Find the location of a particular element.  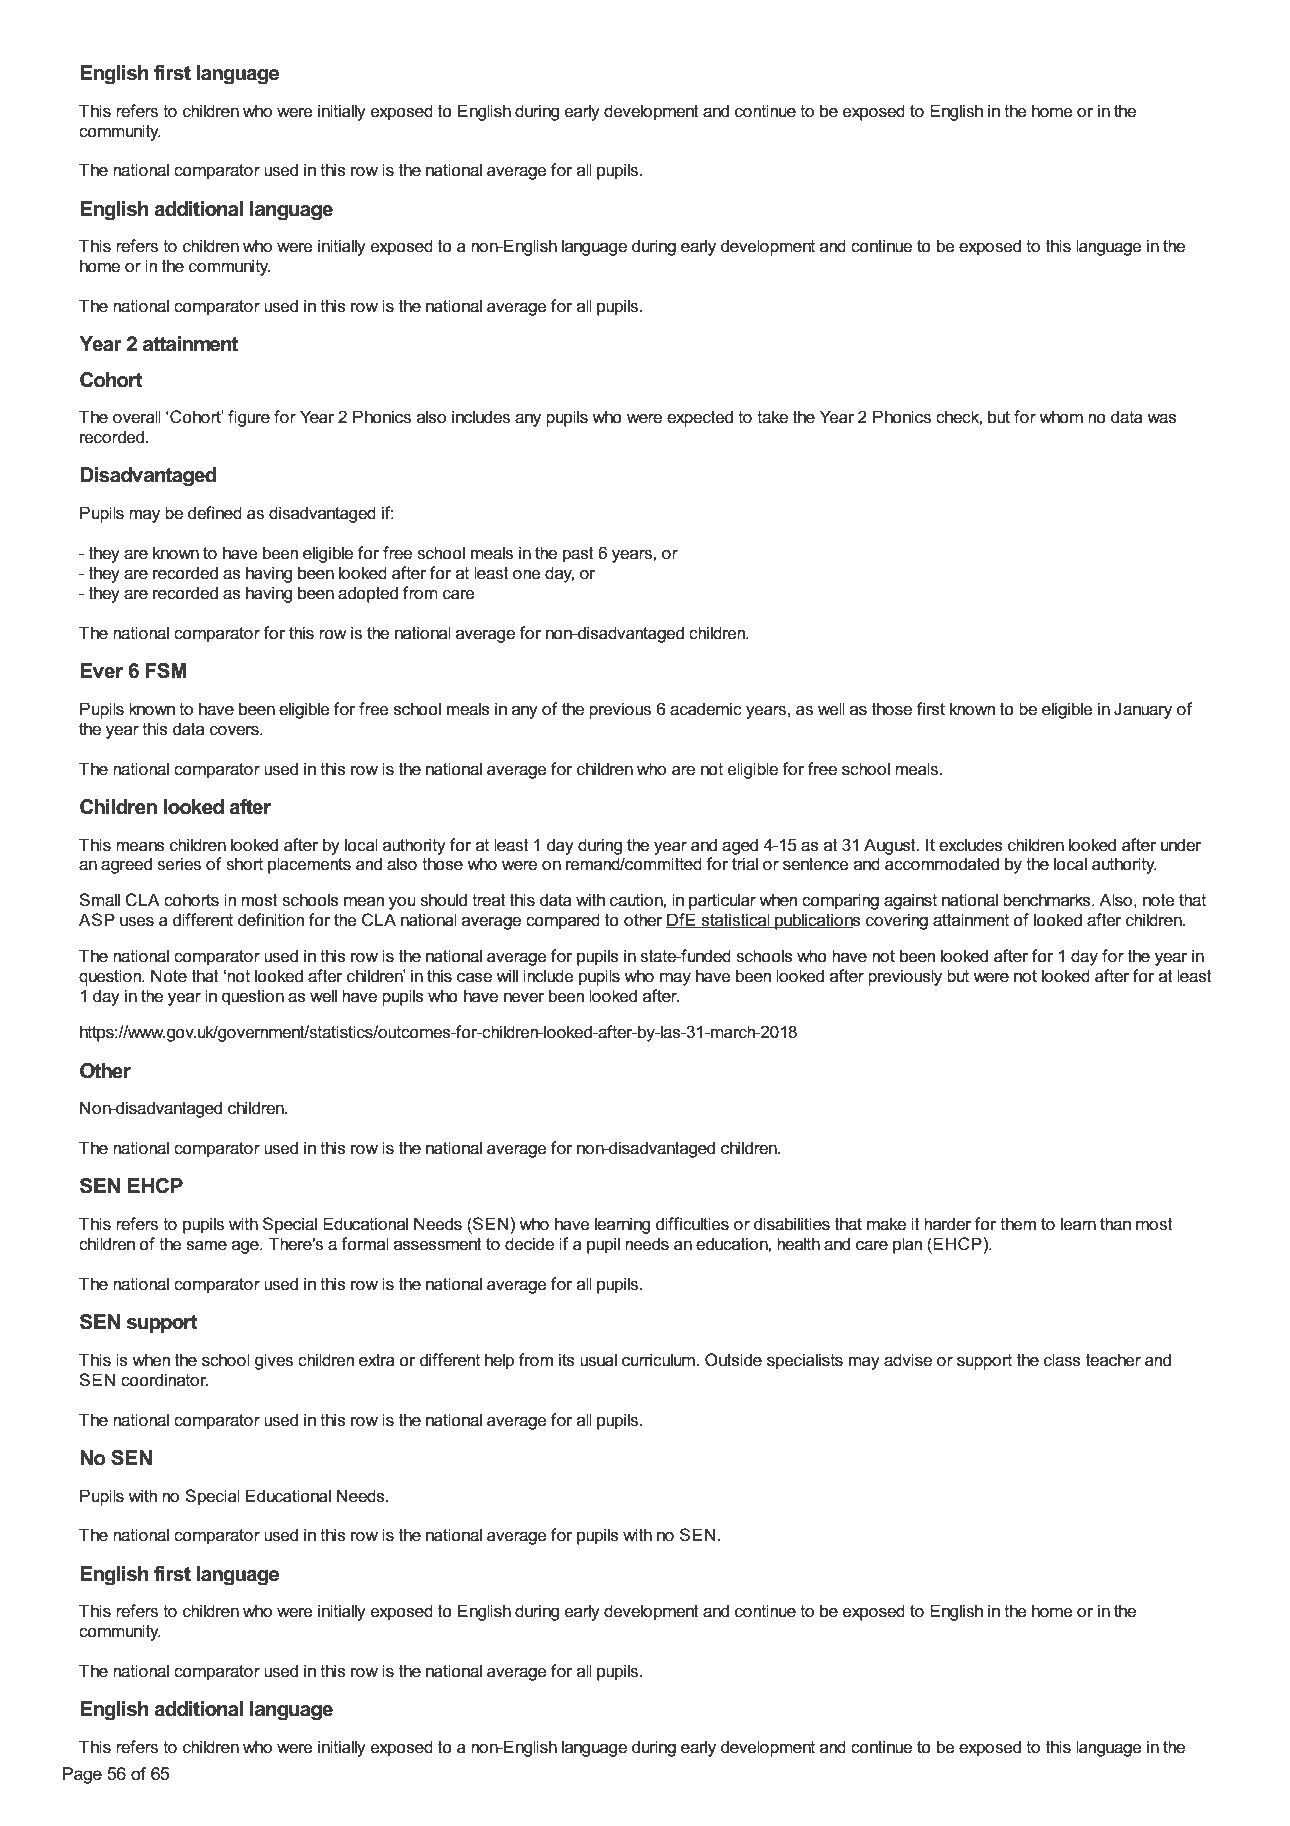

same is located at coordinates (207, 1246).
